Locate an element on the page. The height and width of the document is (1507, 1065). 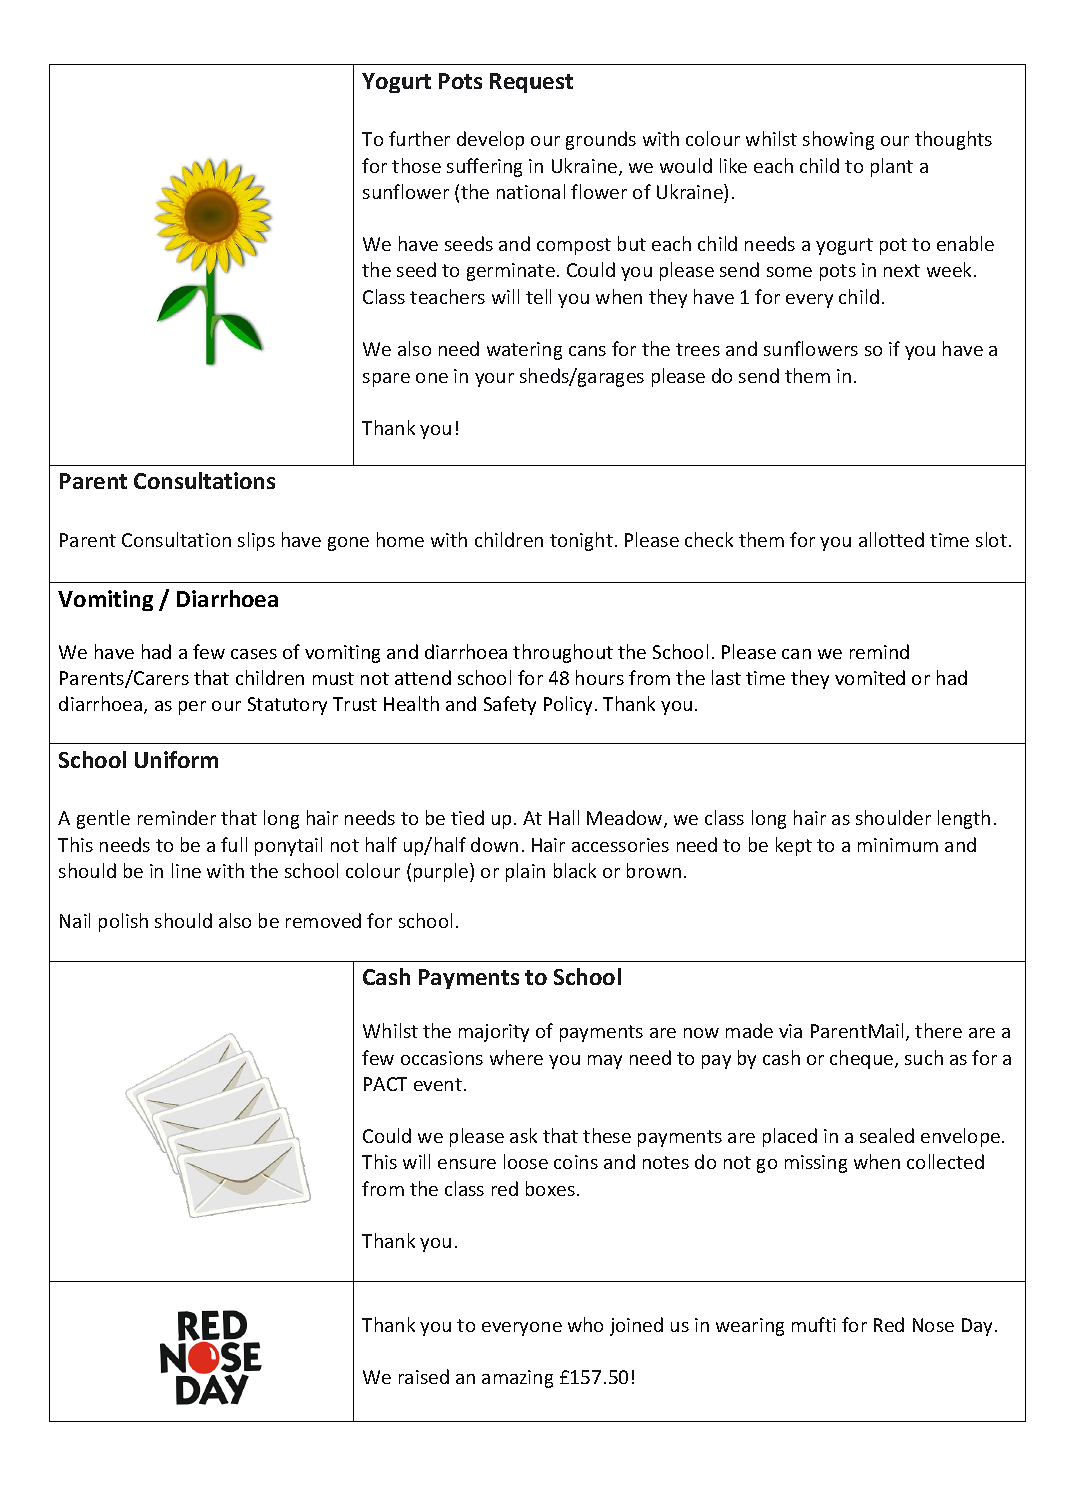
your is located at coordinates (494, 380).
